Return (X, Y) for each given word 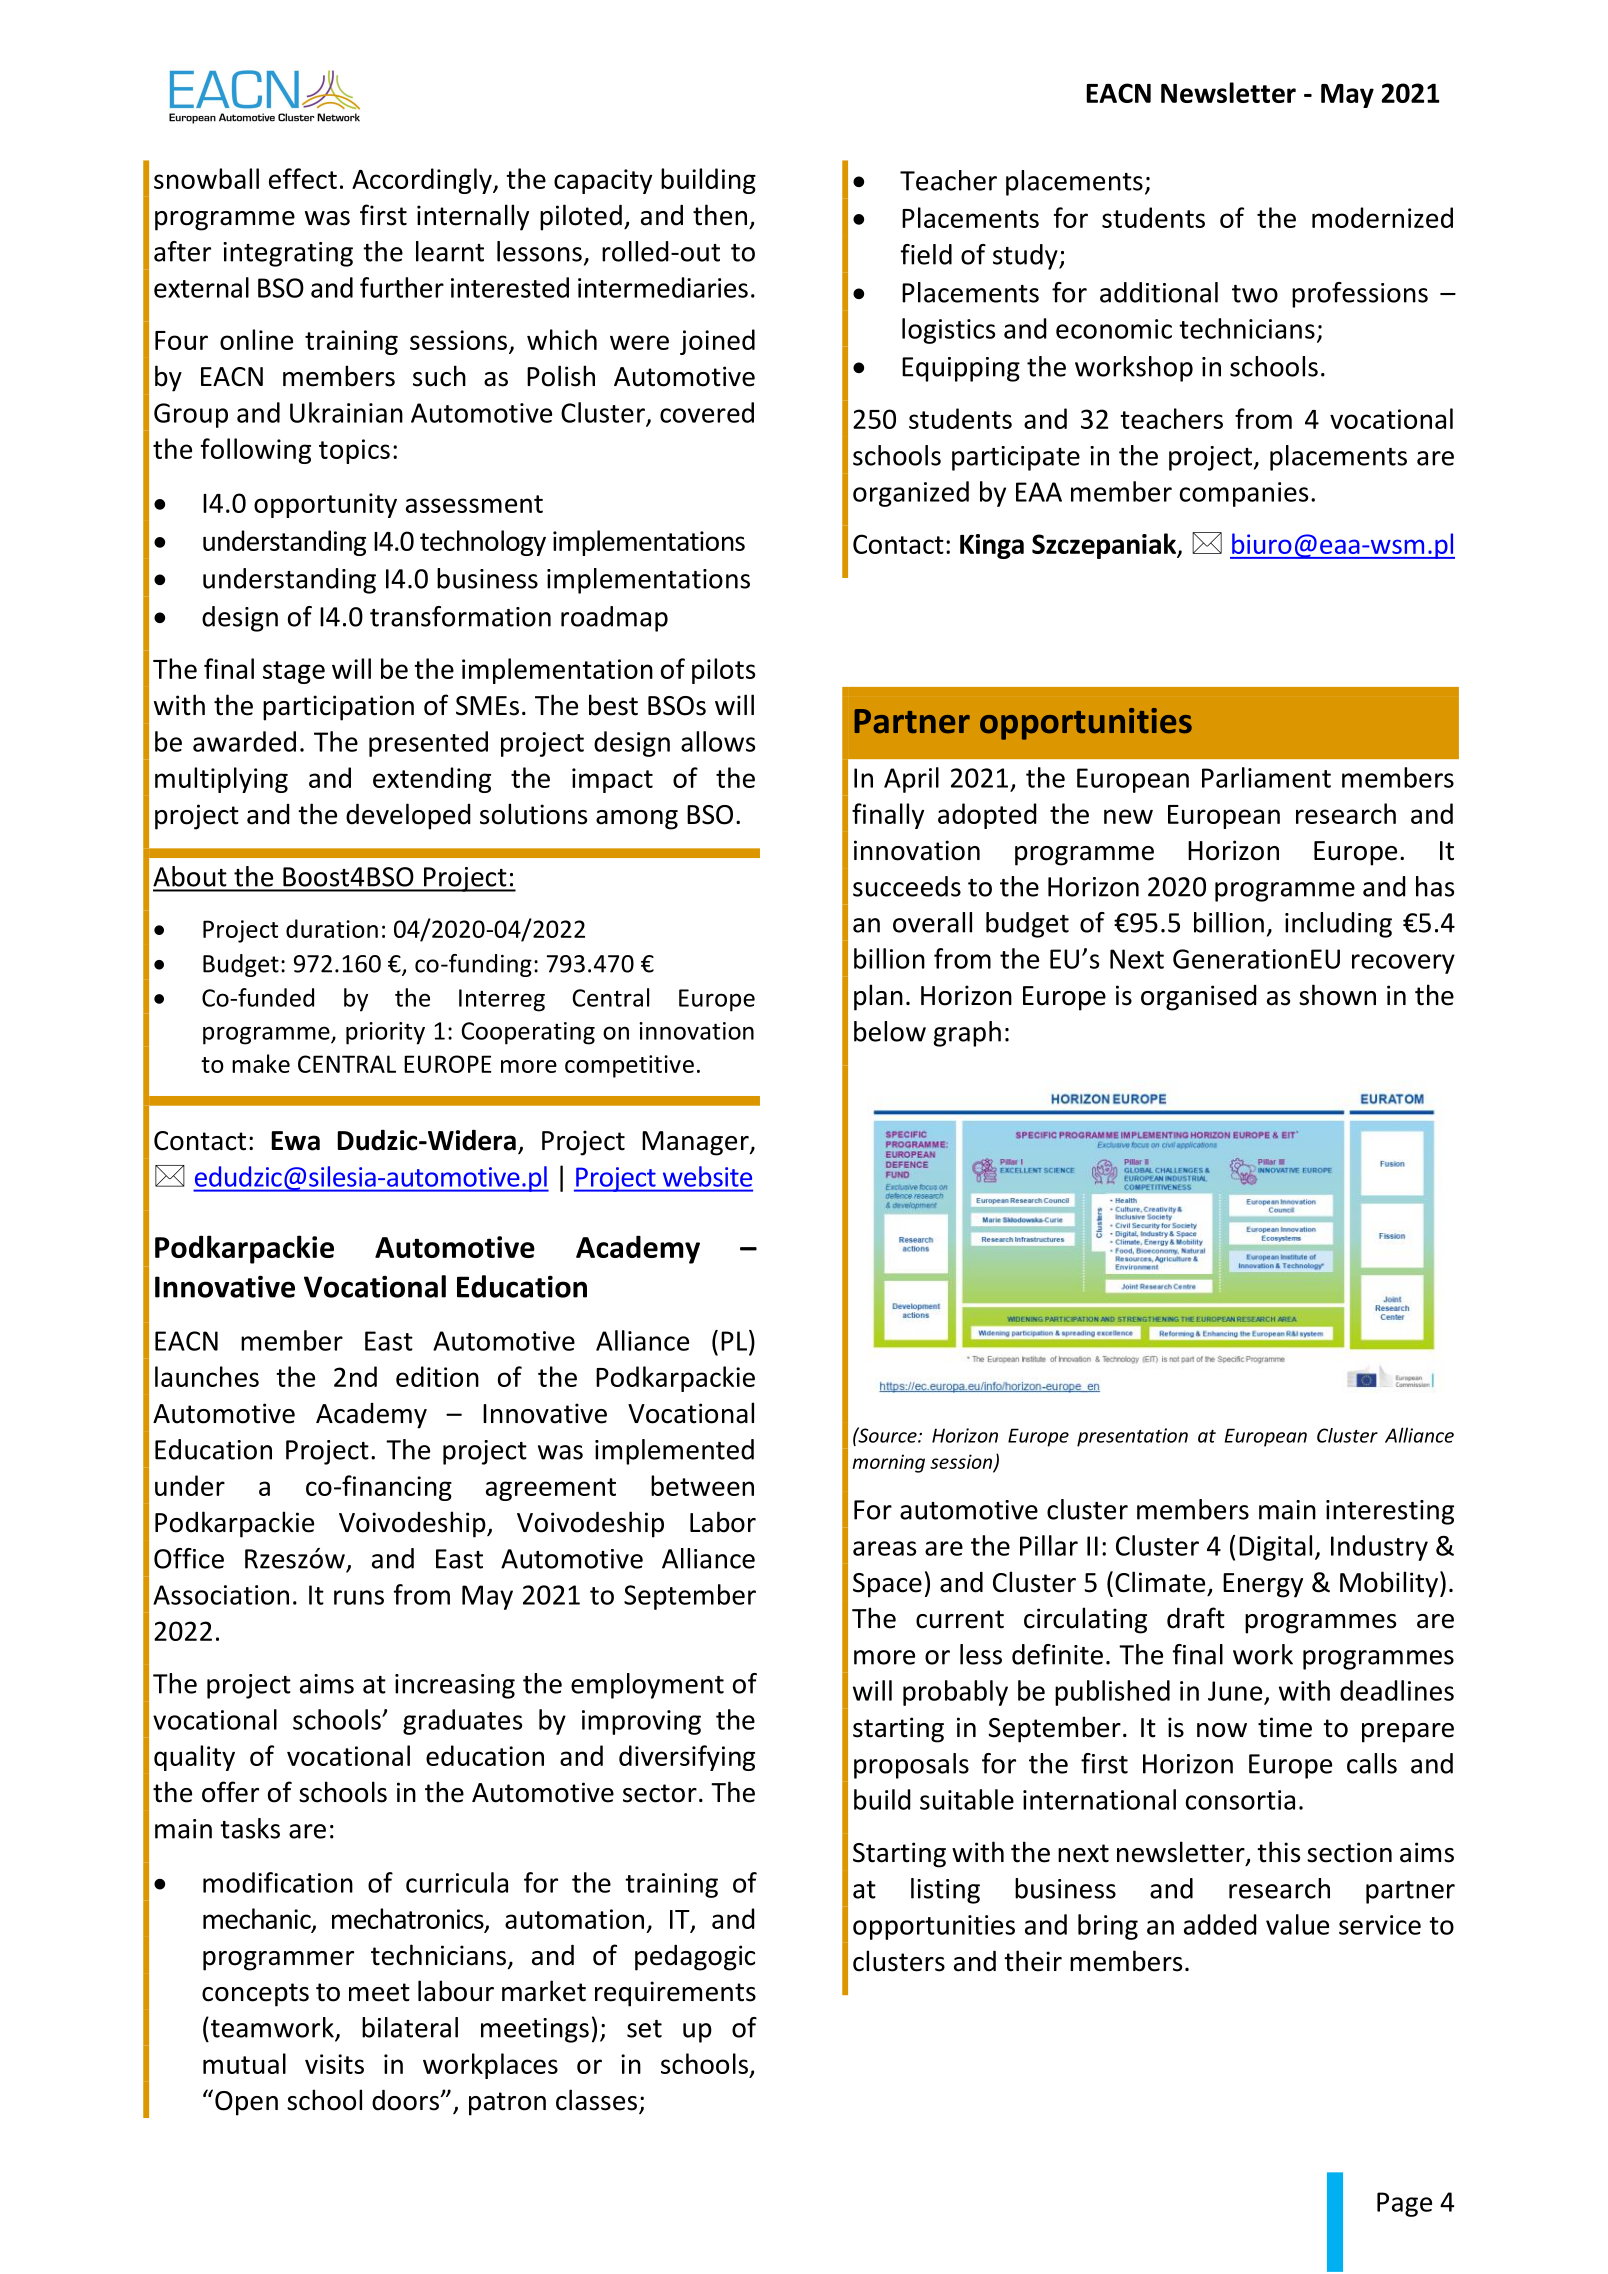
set (644, 2029)
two (1255, 294)
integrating (288, 254)
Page (1404, 2204)
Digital (1275, 1548)
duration (332, 928)
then (720, 215)
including (1338, 925)
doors (406, 2100)
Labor (723, 1522)
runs (359, 1597)
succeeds (907, 886)
